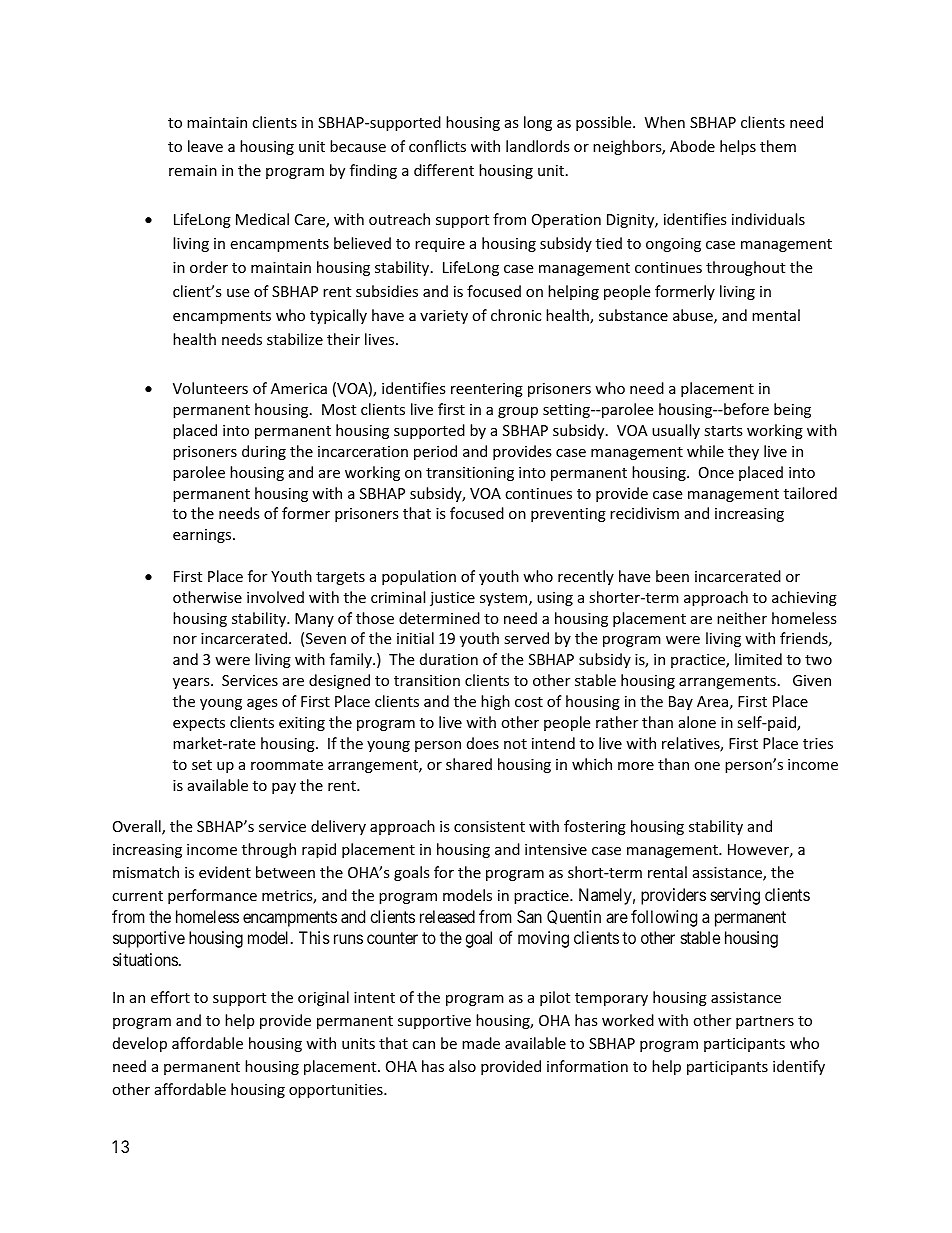 This screenshot has height=1233, width=952. Describe the element at coordinates (437, 146) in the screenshot. I see `conflicts` at that location.
